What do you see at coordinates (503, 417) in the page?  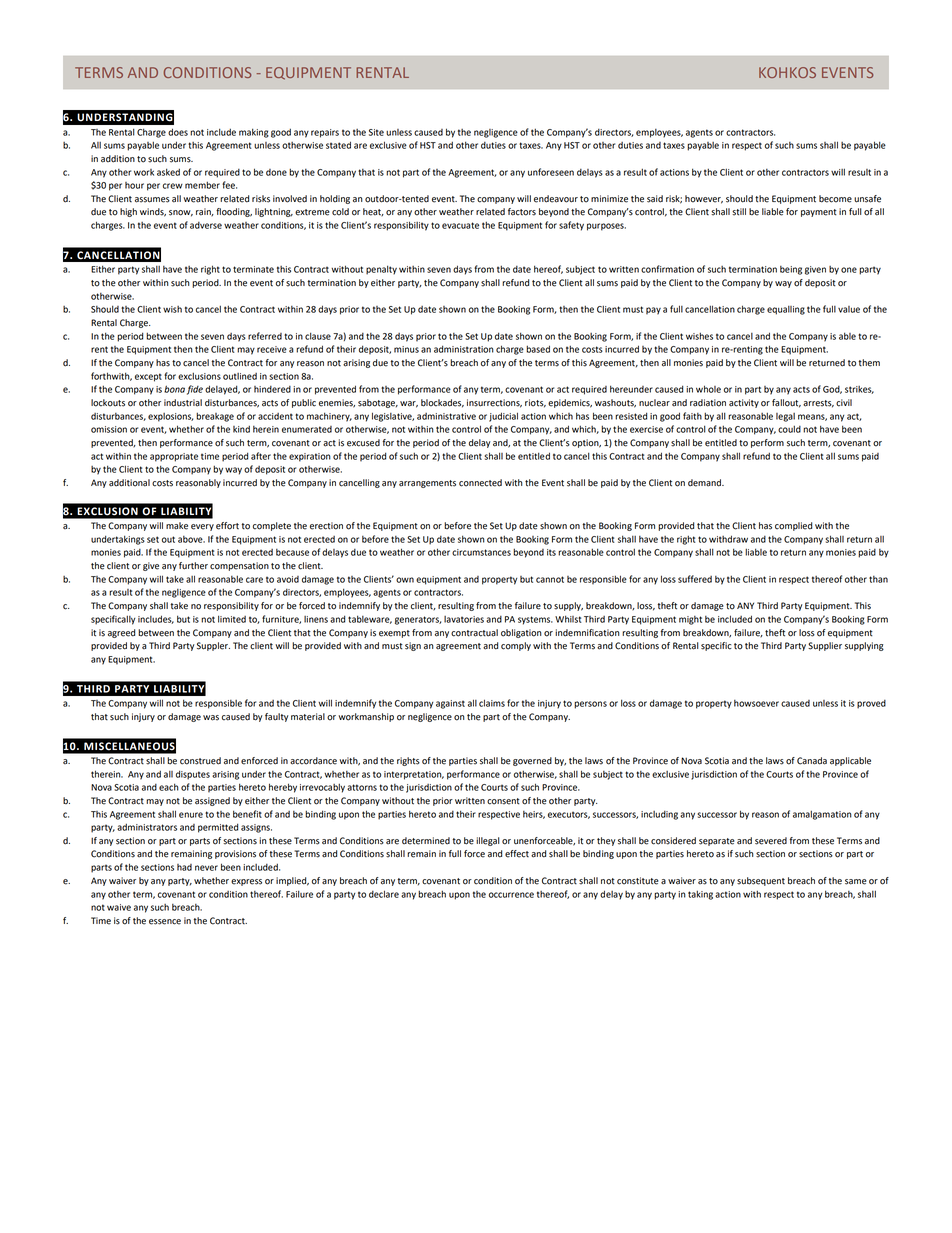 I see `judicial` at bounding box center [503, 417].
